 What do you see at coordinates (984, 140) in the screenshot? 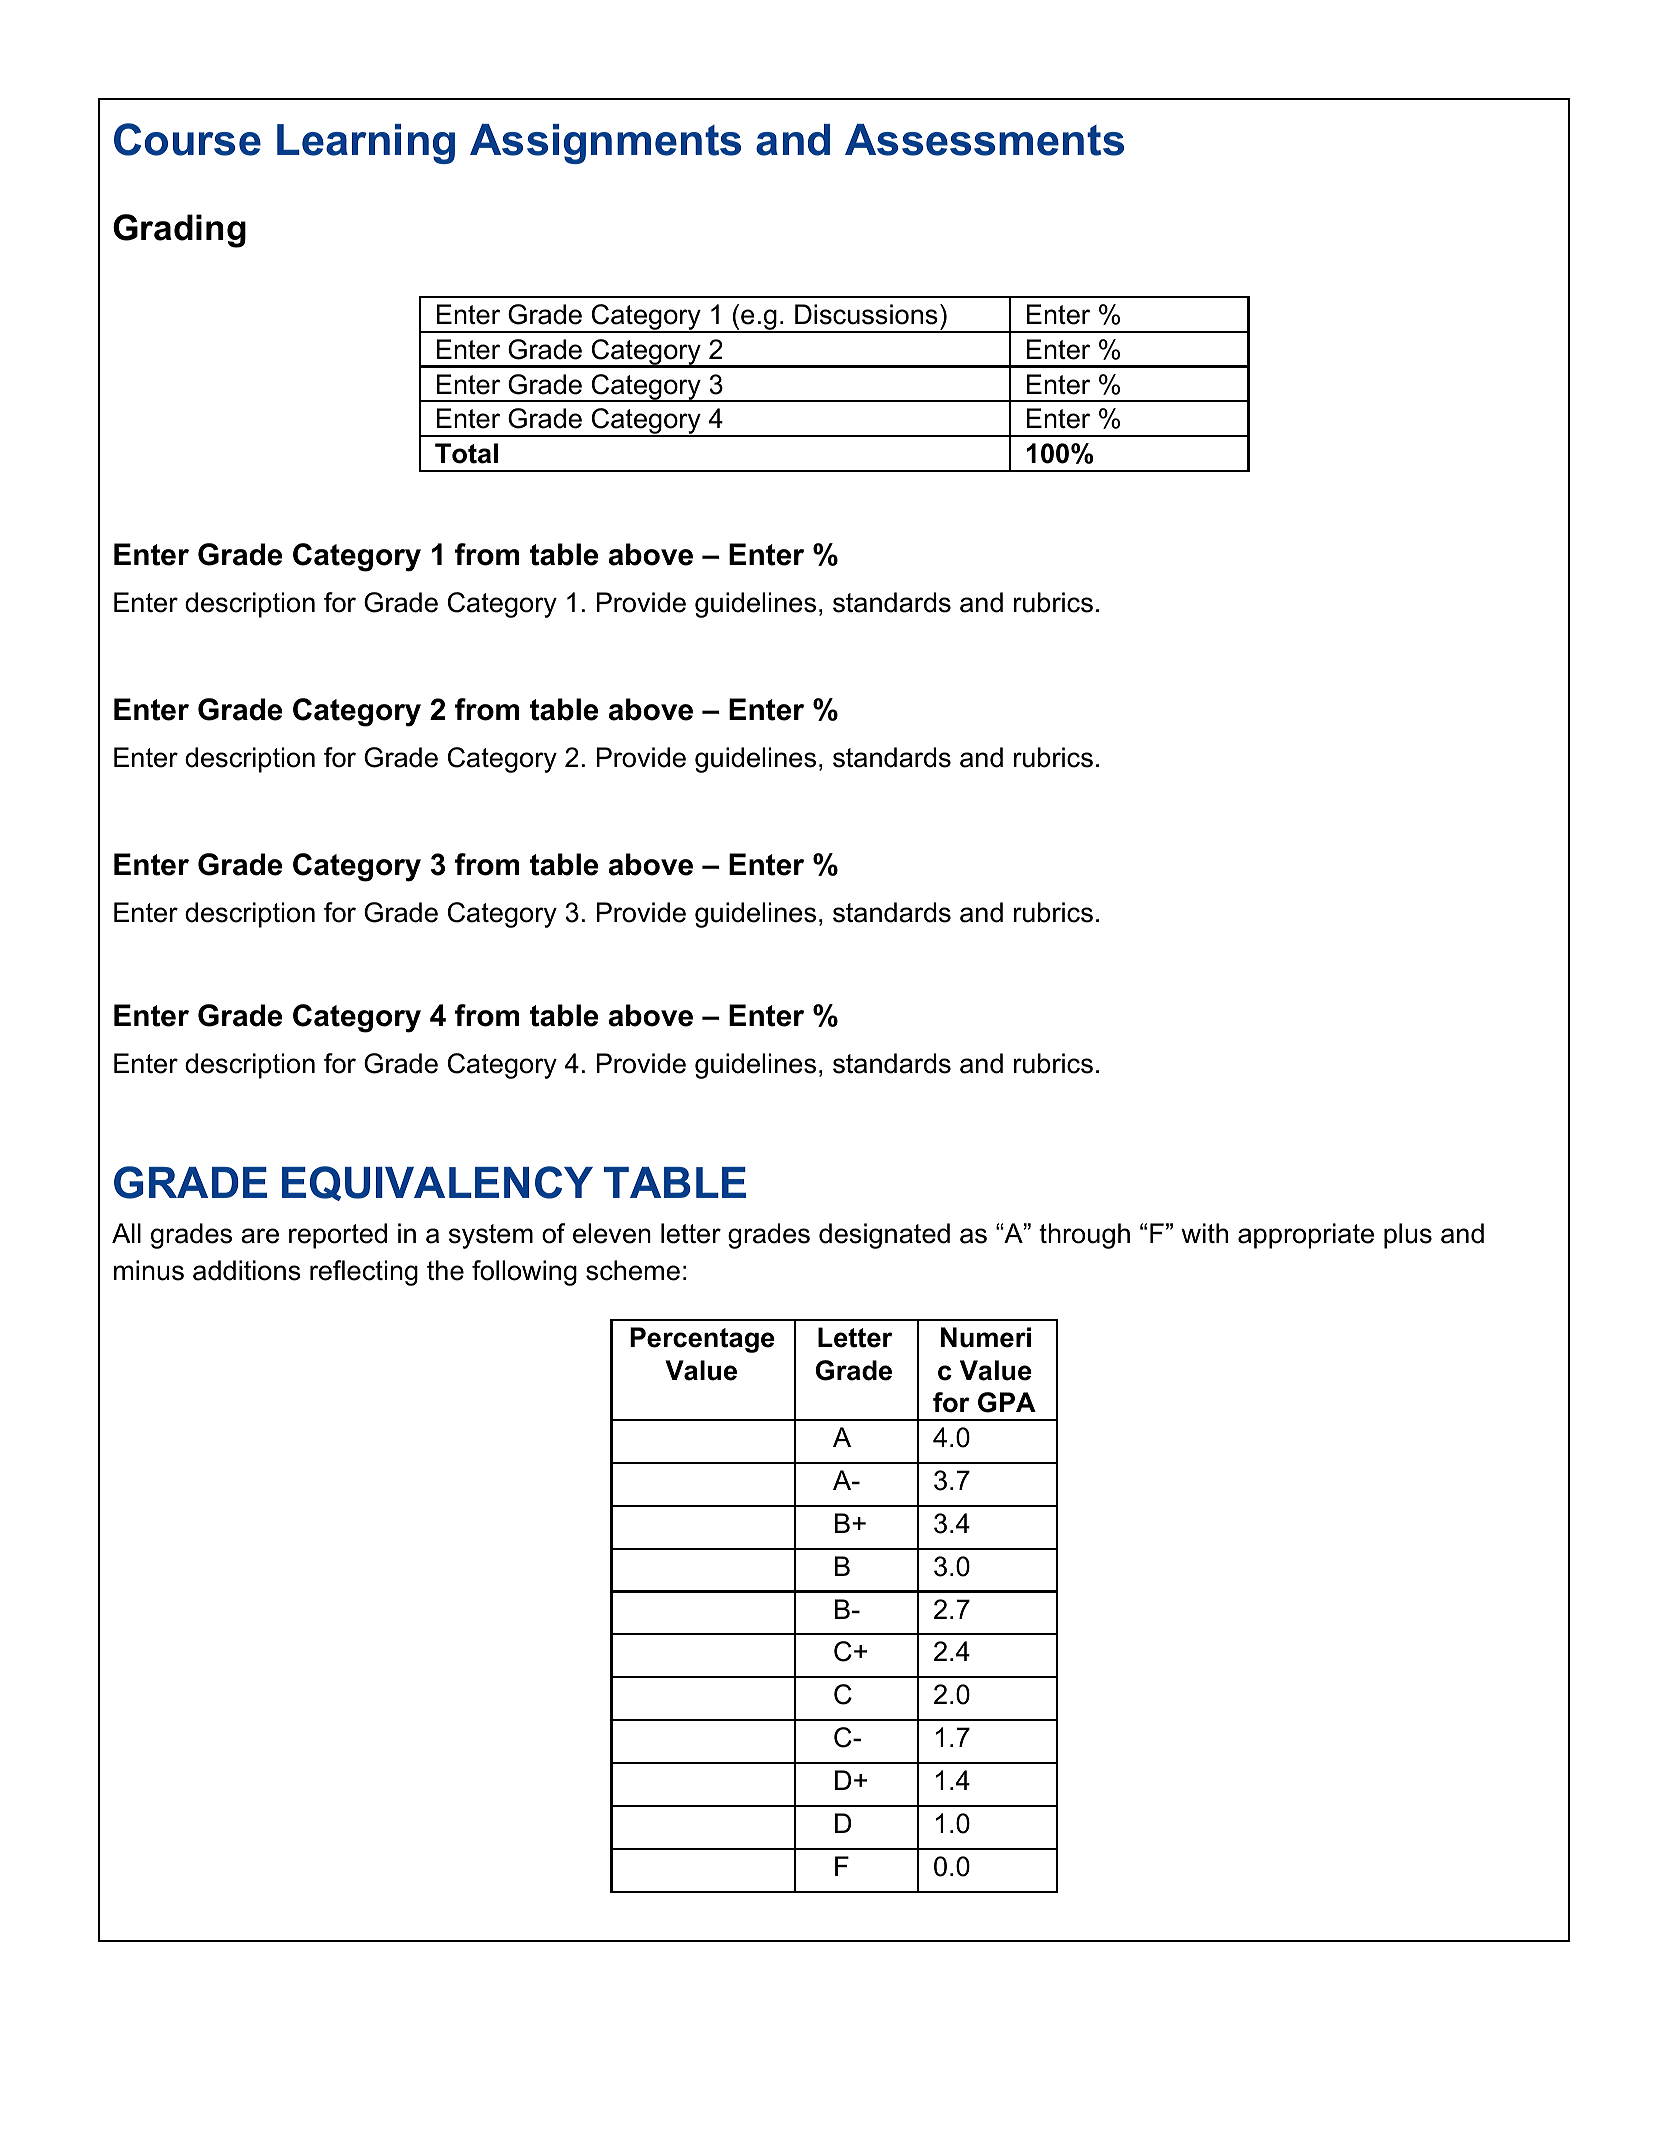
I see `Assessments` at bounding box center [984, 140].
